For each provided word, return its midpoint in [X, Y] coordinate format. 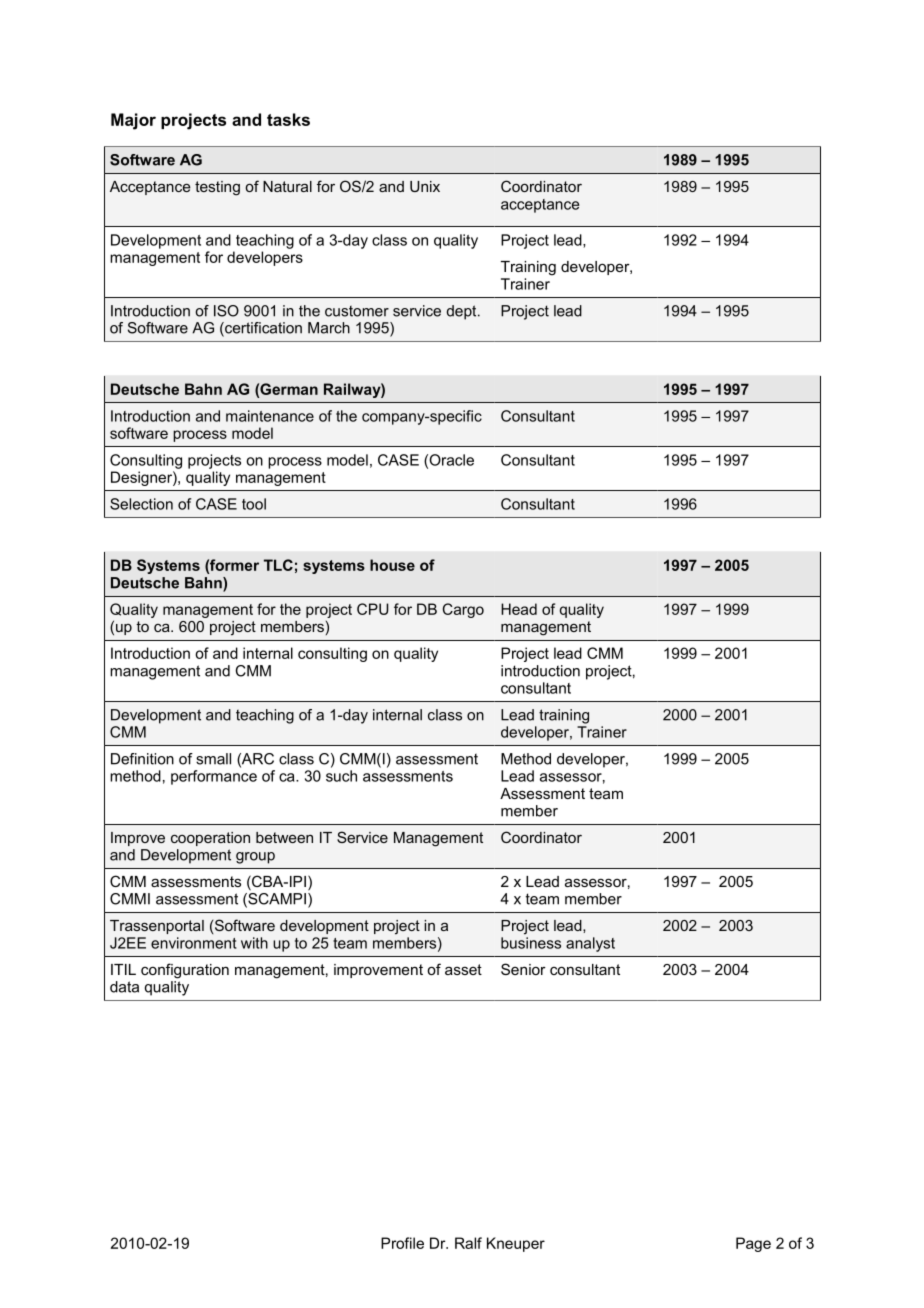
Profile [402, 1243]
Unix [425, 186]
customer [357, 311]
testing [217, 188]
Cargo [463, 610]
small [213, 759]
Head [519, 609]
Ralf [468, 1243]
